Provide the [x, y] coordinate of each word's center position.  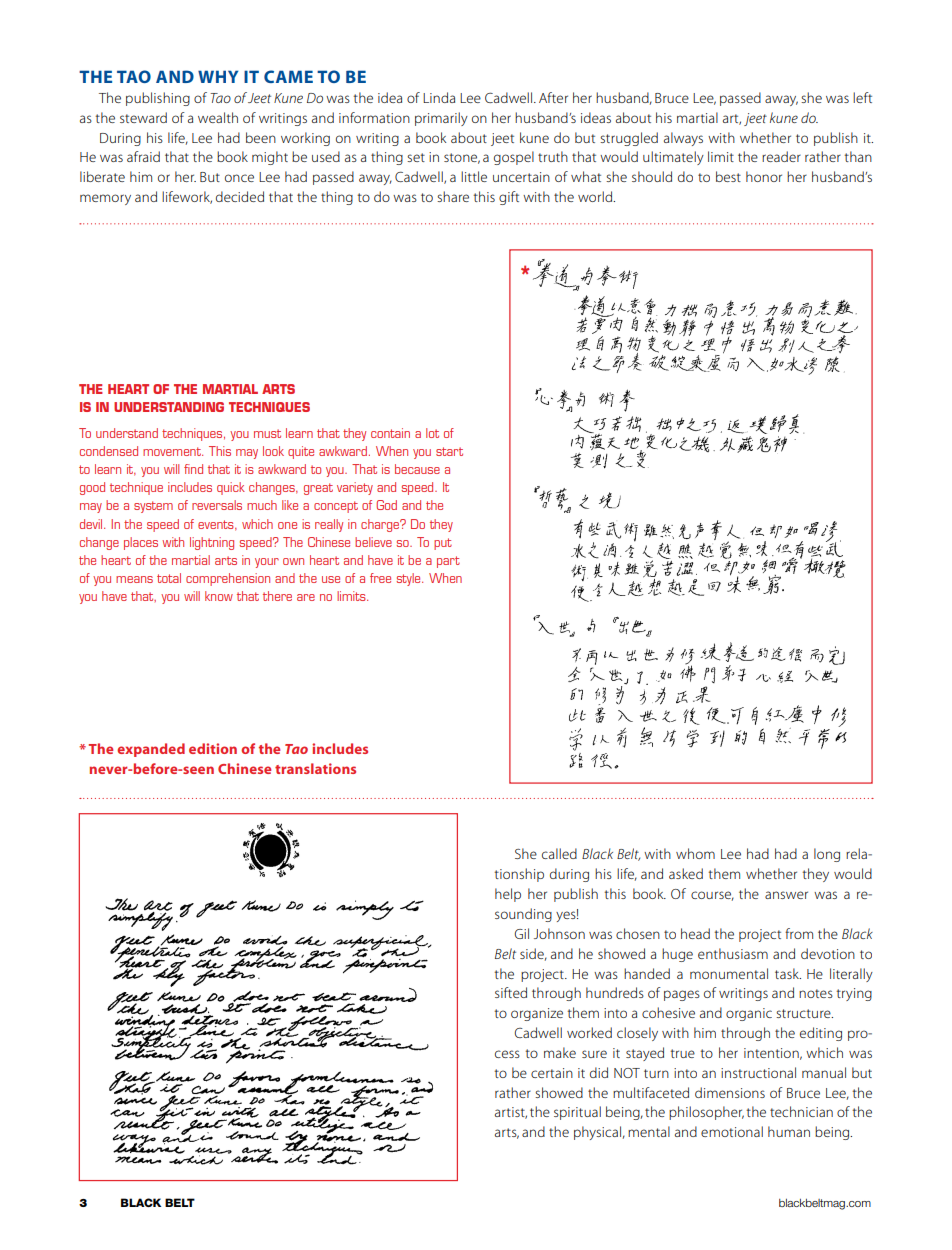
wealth [218, 117]
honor [764, 176]
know [219, 596]
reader [781, 156]
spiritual [577, 1113]
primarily [441, 119]
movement [173, 451]
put [443, 544]
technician [801, 1111]
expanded [151, 750]
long [827, 855]
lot [432, 433]
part [448, 562]
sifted [511, 992]
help [508, 895]
